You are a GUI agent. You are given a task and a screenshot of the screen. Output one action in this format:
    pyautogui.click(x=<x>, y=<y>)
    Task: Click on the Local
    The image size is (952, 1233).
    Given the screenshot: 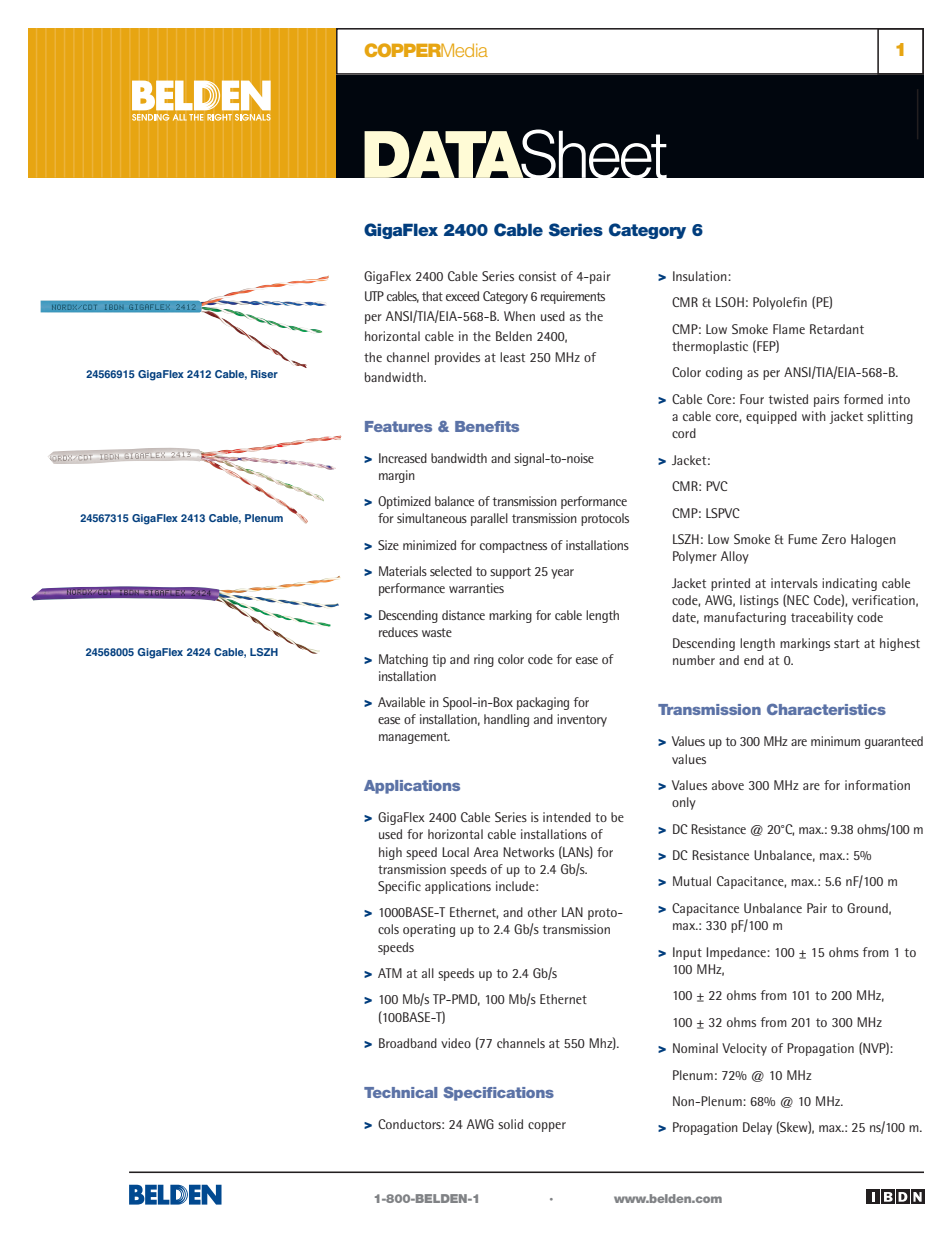 What is the action you would take?
    pyautogui.click(x=455, y=852)
